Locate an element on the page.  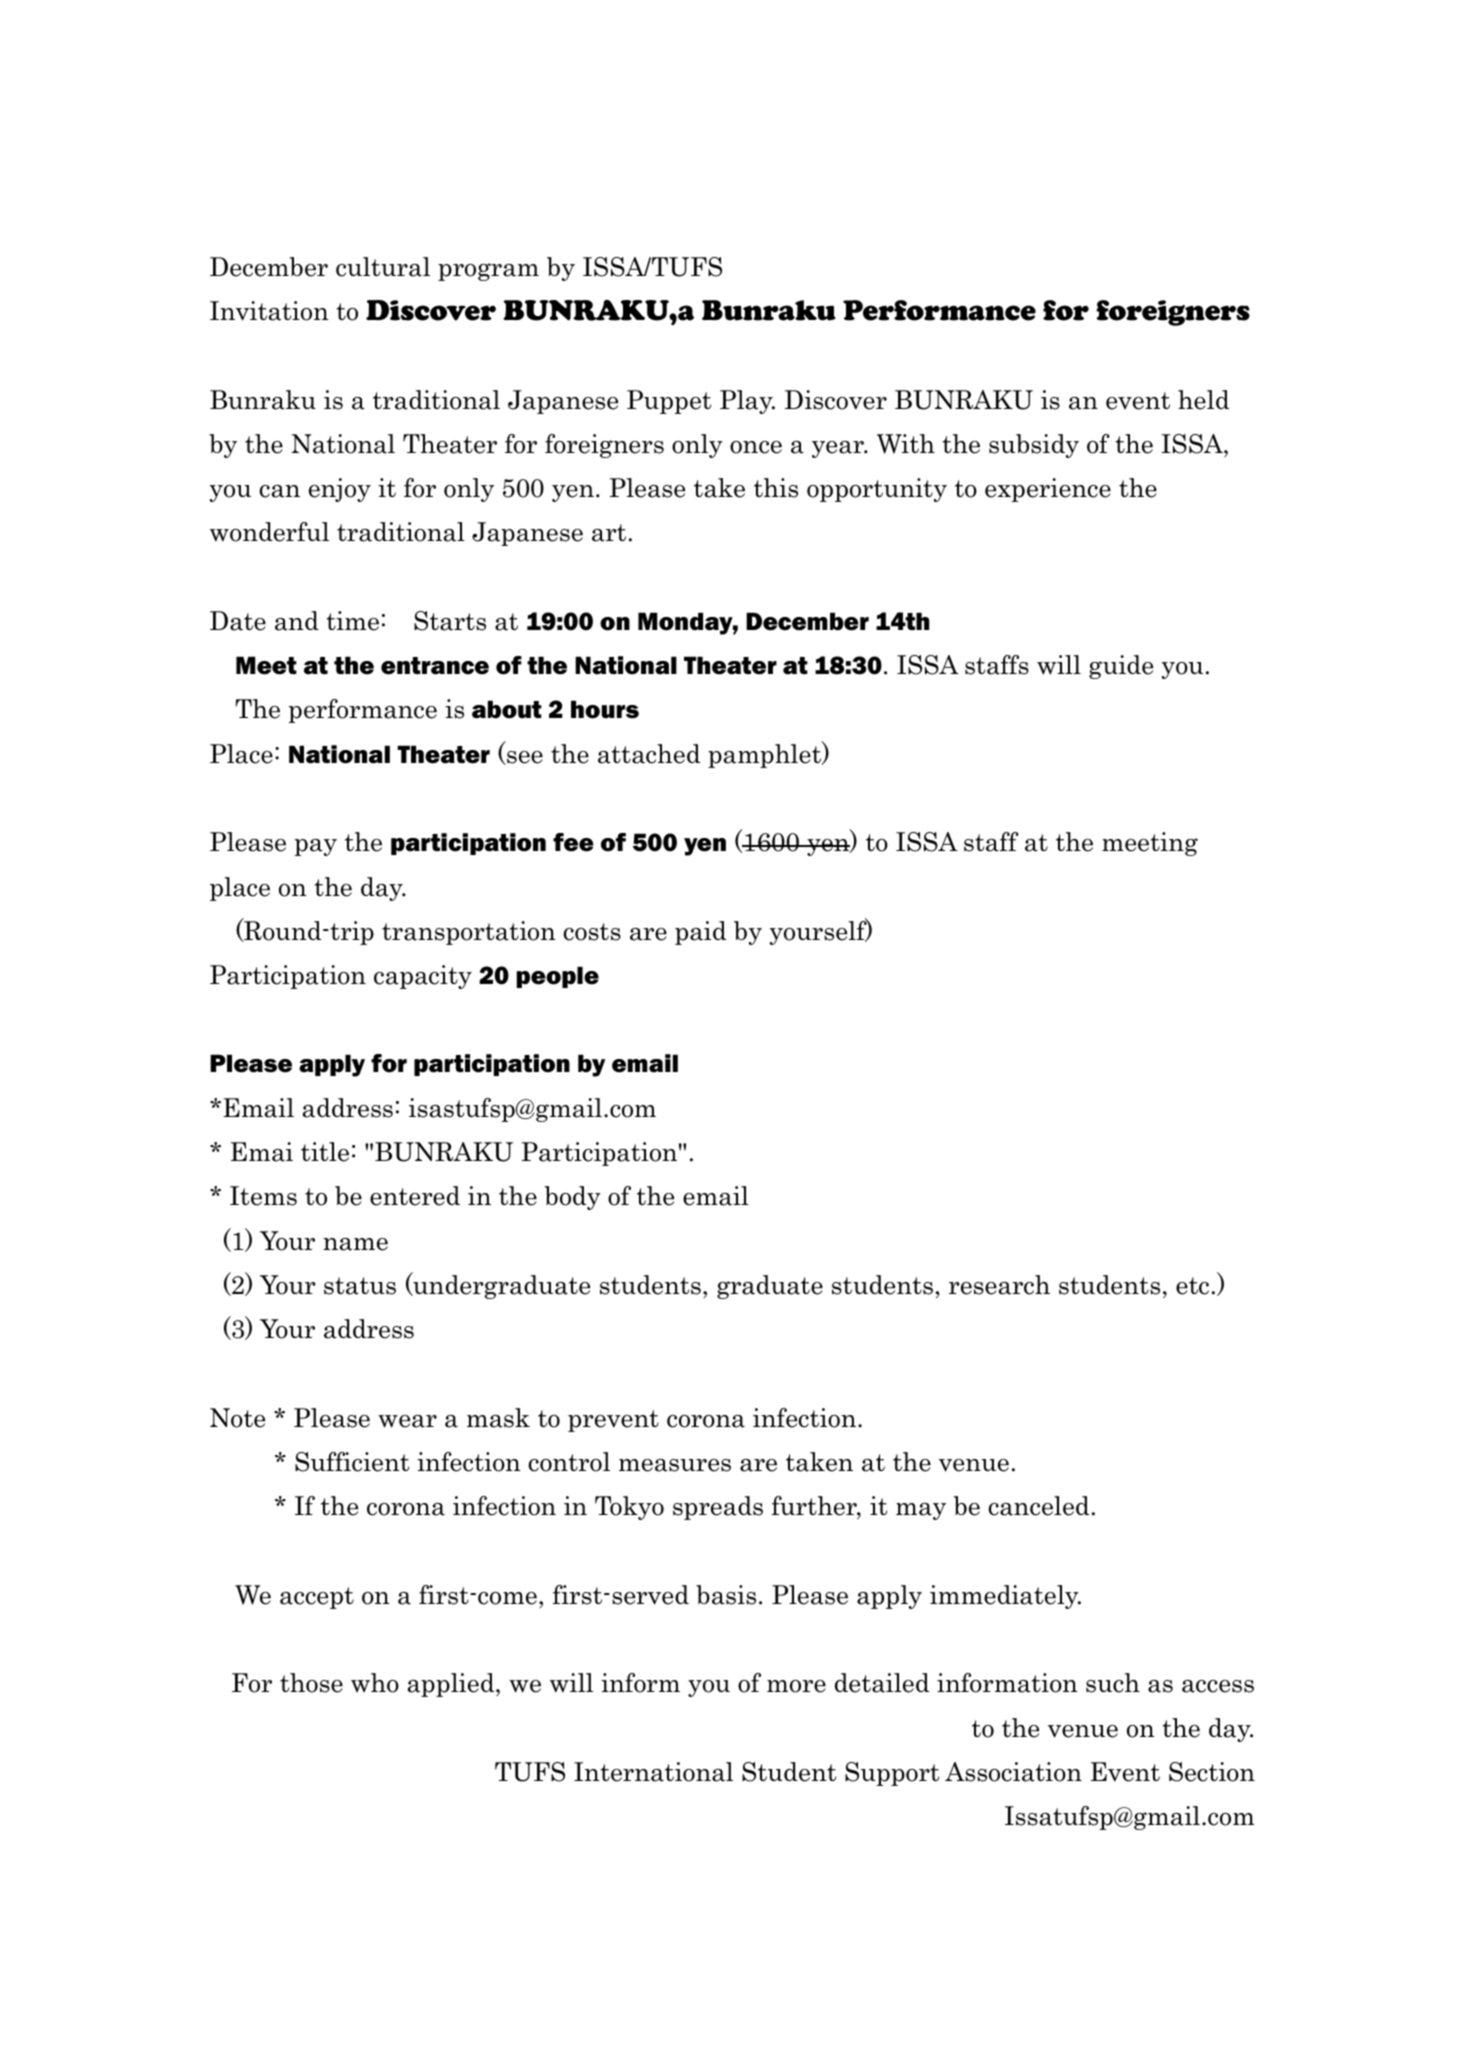
etc is located at coordinates (1192, 1286).
